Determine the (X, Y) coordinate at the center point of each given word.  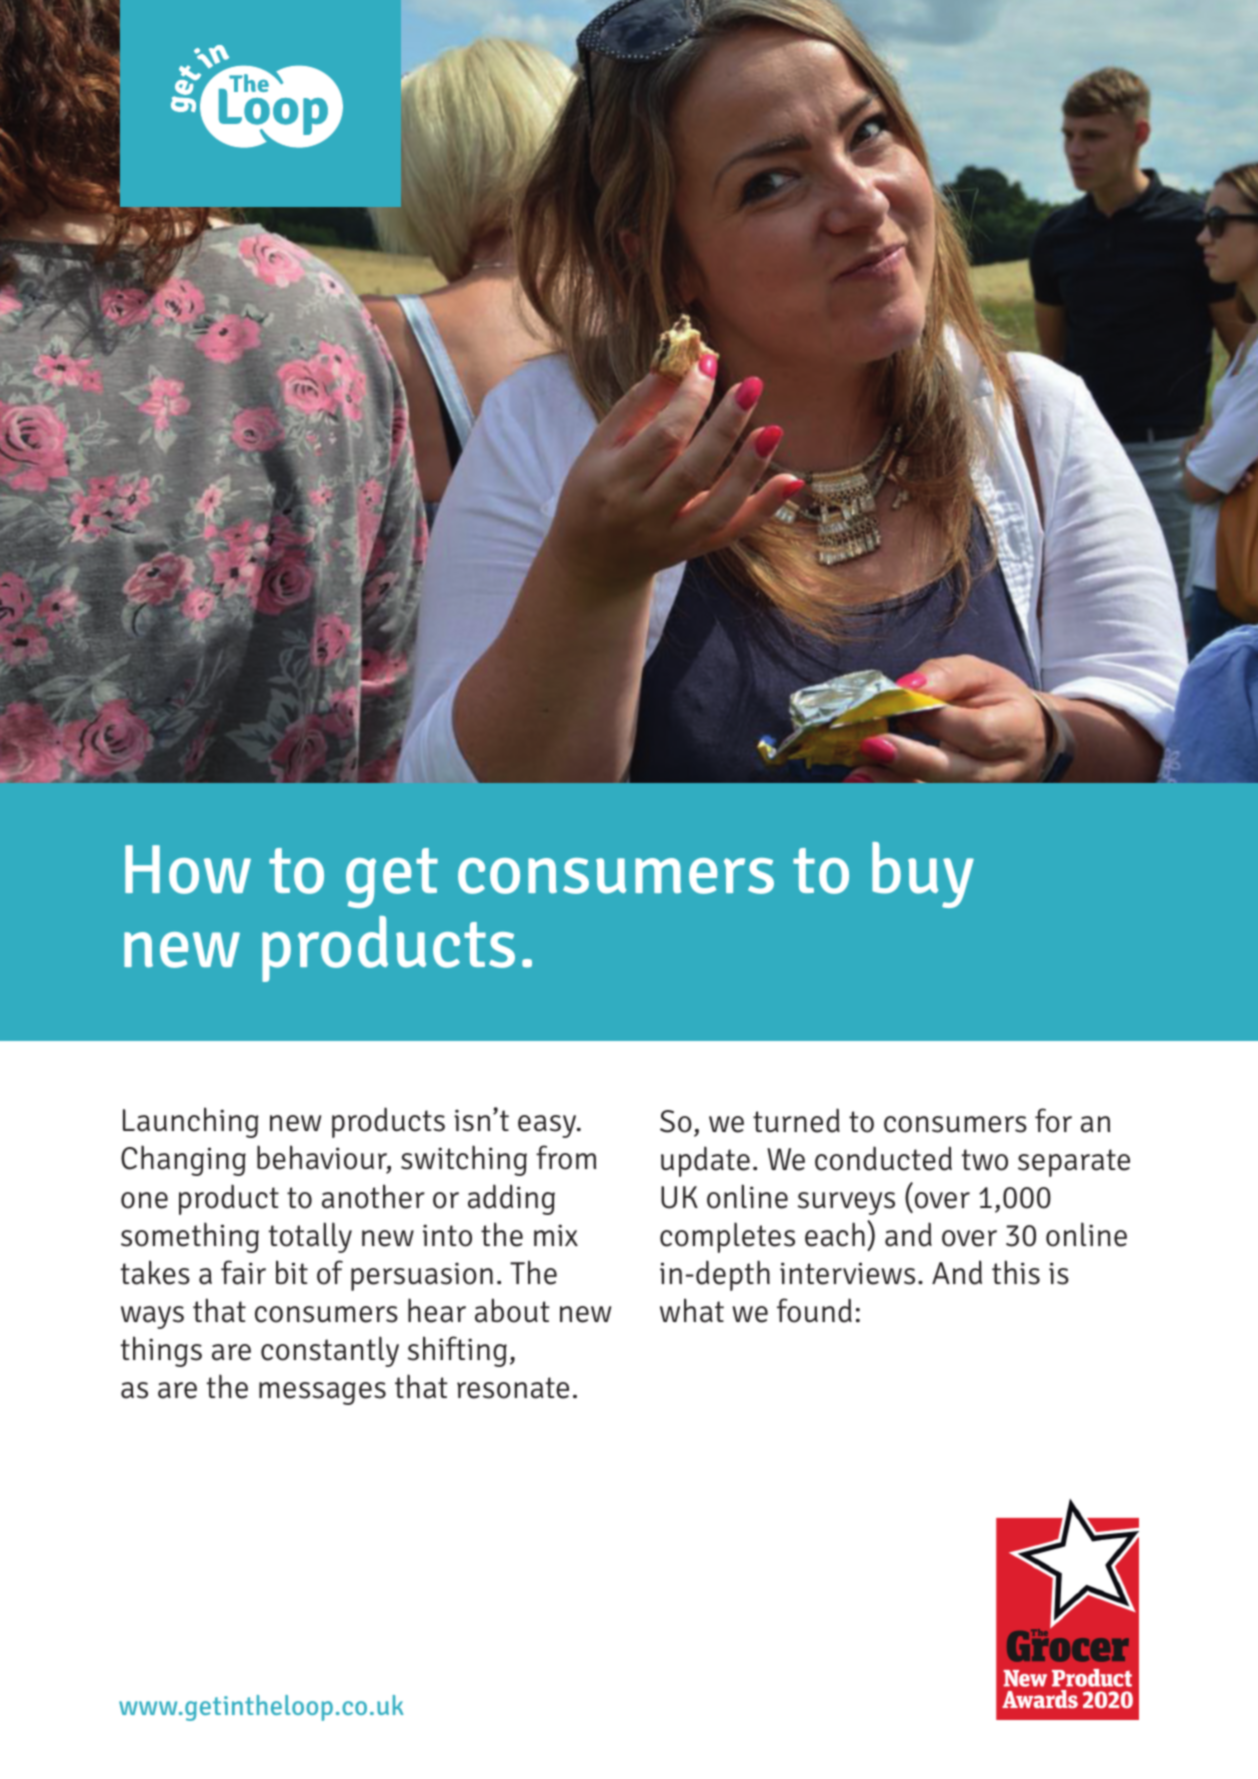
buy (923, 875)
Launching (191, 1122)
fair (243, 1272)
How (188, 869)
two (985, 1160)
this (1016, 1272)
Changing (183, 1160)
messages (322, 1393)
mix (556, 1235)
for (1053, 1120)
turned (796, 1120)
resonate (513, 1388)
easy (548, 1126)
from (566, 1157)
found (814, 1310)
